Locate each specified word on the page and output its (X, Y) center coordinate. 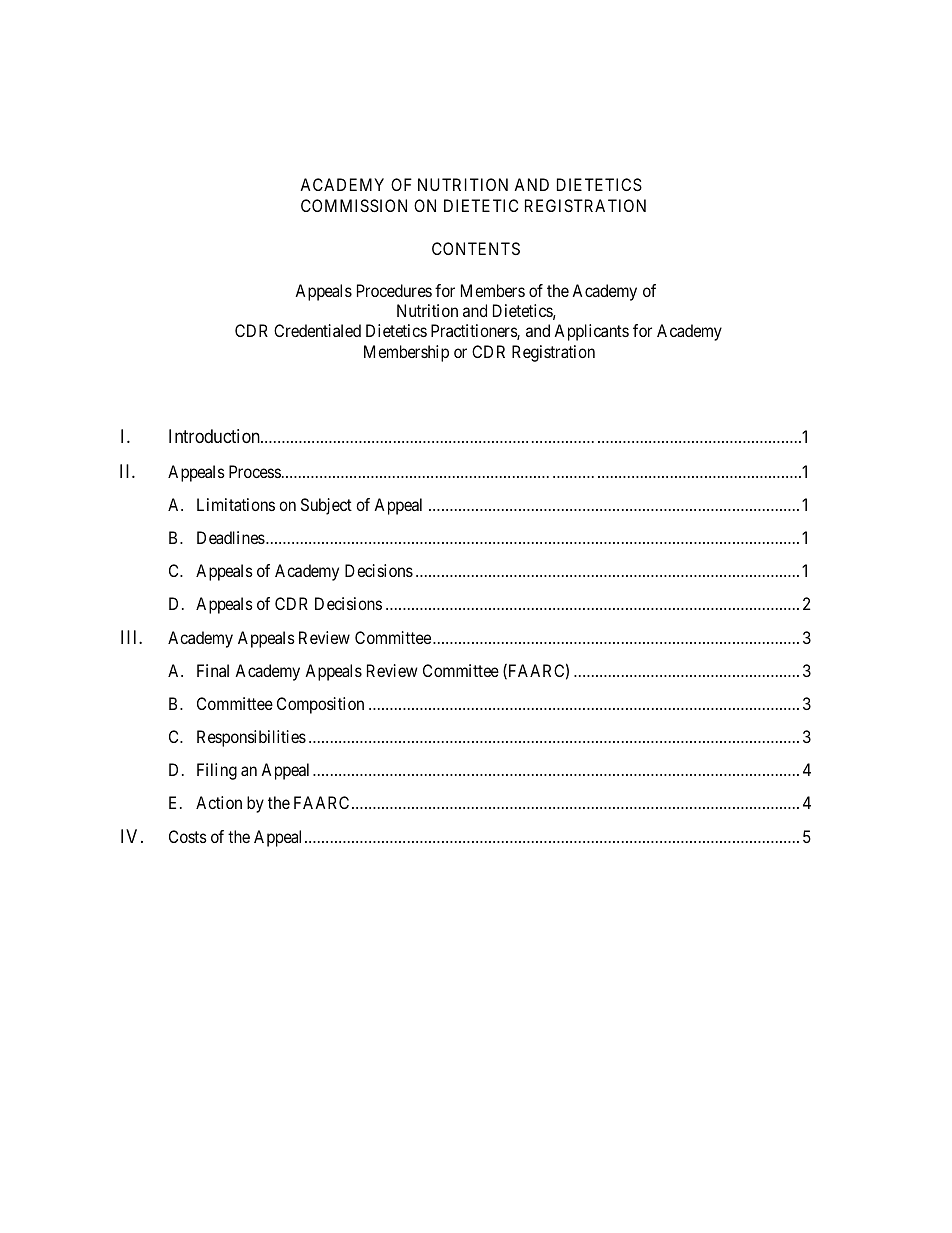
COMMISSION (354, 205)
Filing (217, 771)
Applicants (591, 332)
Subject (326, 506)
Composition (320, 705)
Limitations (236, 504)
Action (219, 802)
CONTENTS (476, 248)
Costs (188, 836)
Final (213, 670)
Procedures (394, 290)
